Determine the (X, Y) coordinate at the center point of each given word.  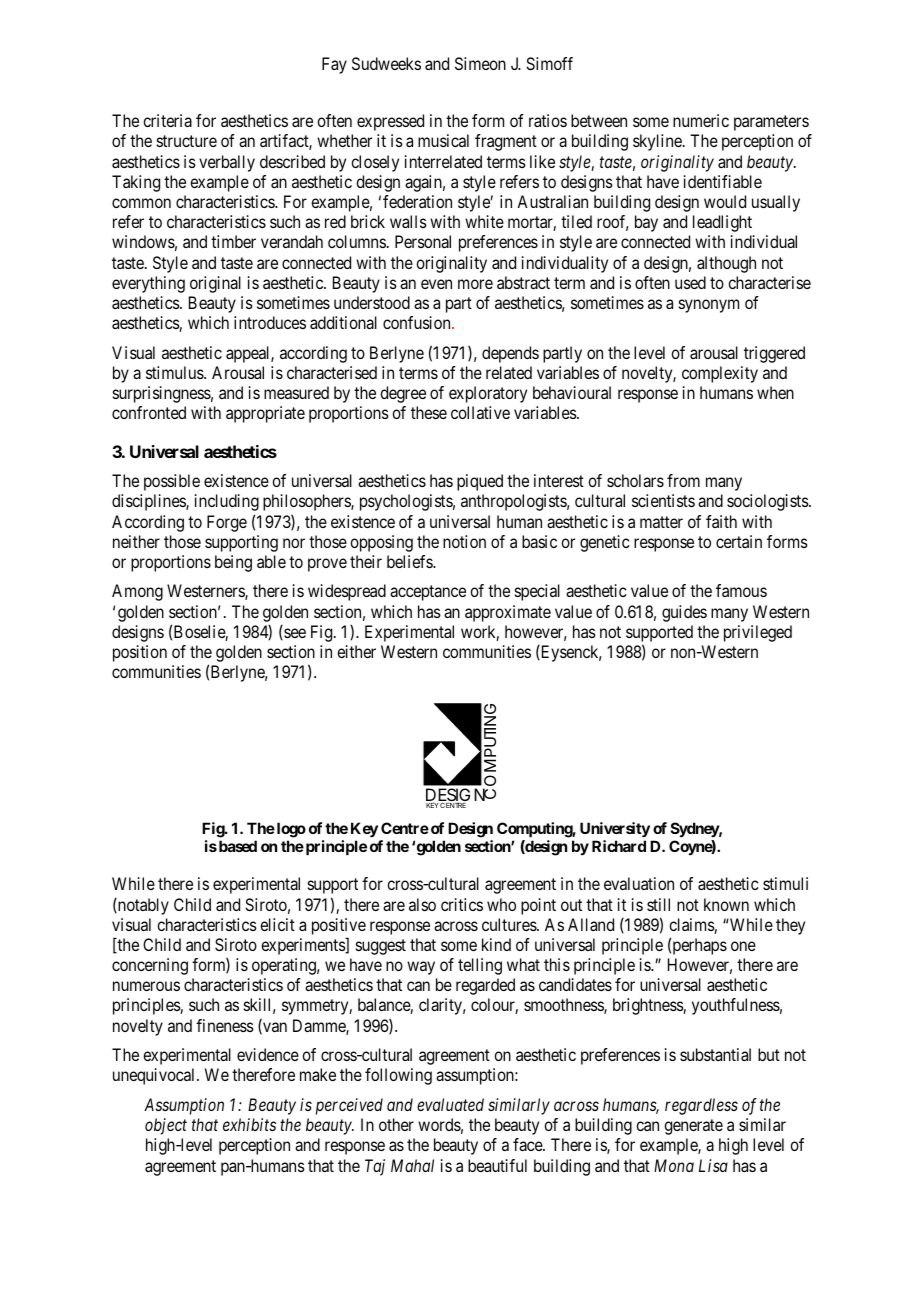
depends (510, 354)
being (233, 563)
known (726, 904)
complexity (720, 374)
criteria (167, 120)
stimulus (175, 372)
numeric (701, 120)
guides (684, 613)
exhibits (249, 1124)
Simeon (480, 63)
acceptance (428, 593)
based (238, 846)
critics (462, 904)
